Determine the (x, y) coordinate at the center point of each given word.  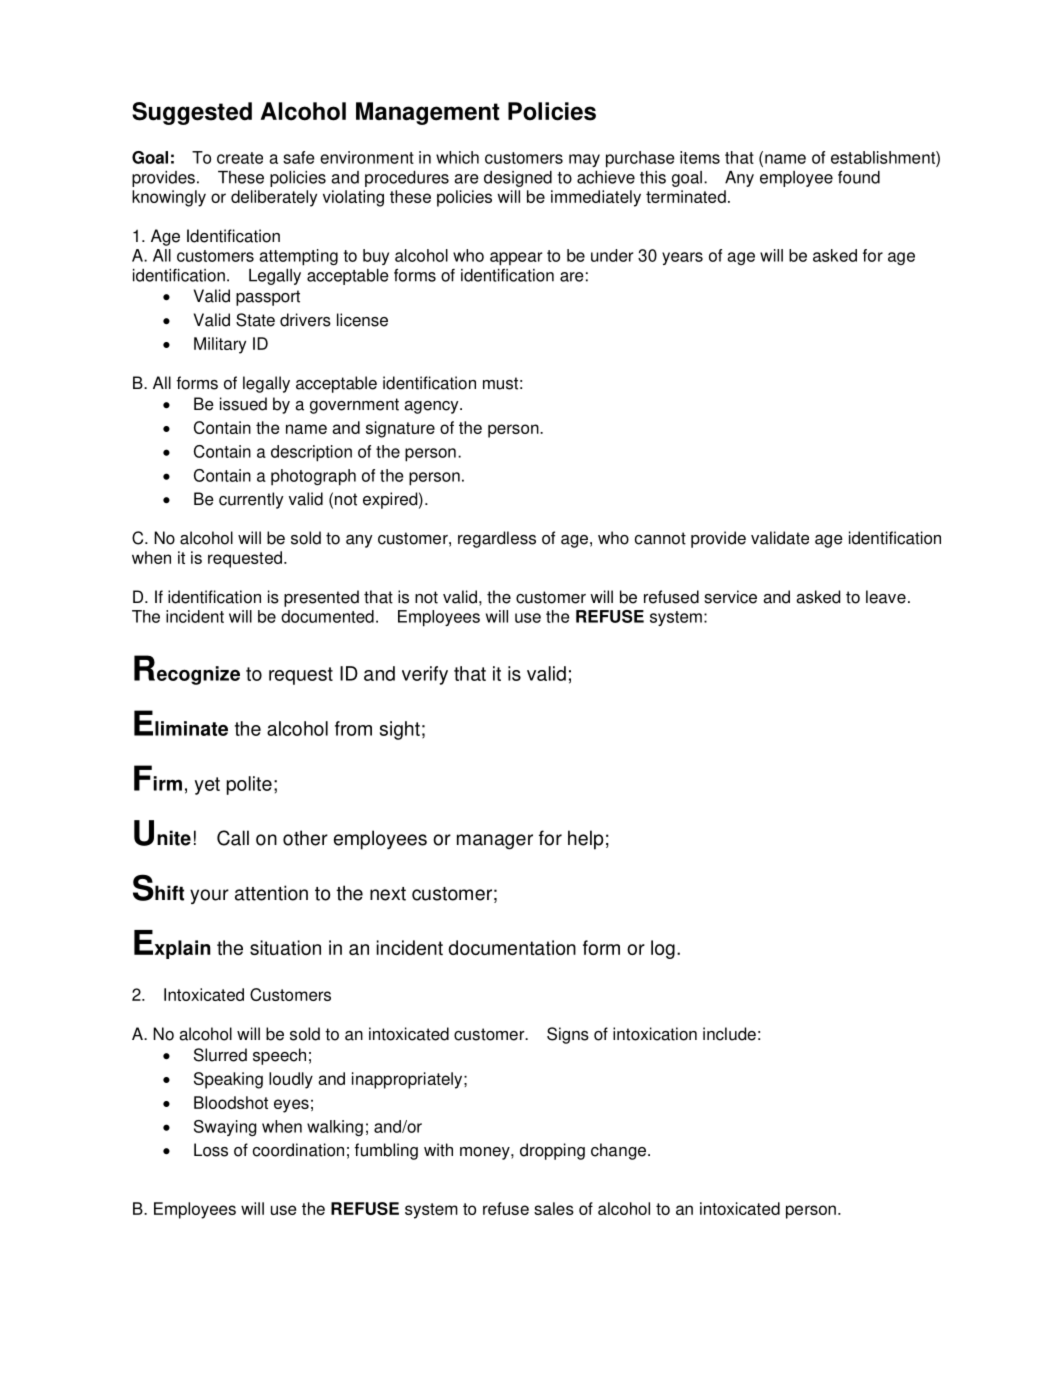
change (618, 1151)
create (240, 158)
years (682, 258)
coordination (298, 1150)
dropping (552, 1151)
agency (432, 407)
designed (518, 179)
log (663, 949)
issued (243, 404)
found (859, 177)
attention (271, 893)
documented (327, 616)
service (730, 597)
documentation (512, 947)
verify (425, 675)
